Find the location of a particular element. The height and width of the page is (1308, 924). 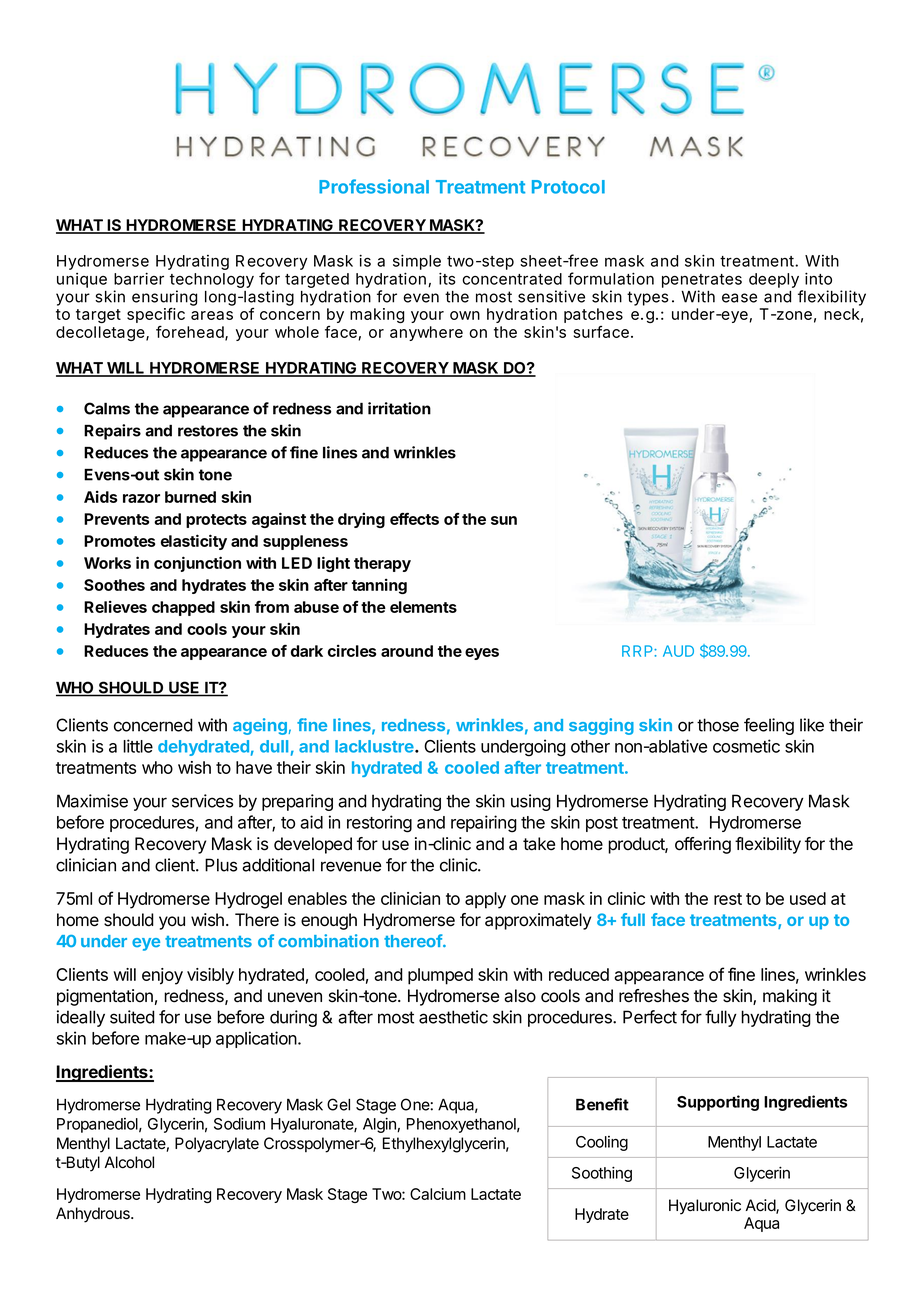

barrier is located at coordinates (139, 278).
